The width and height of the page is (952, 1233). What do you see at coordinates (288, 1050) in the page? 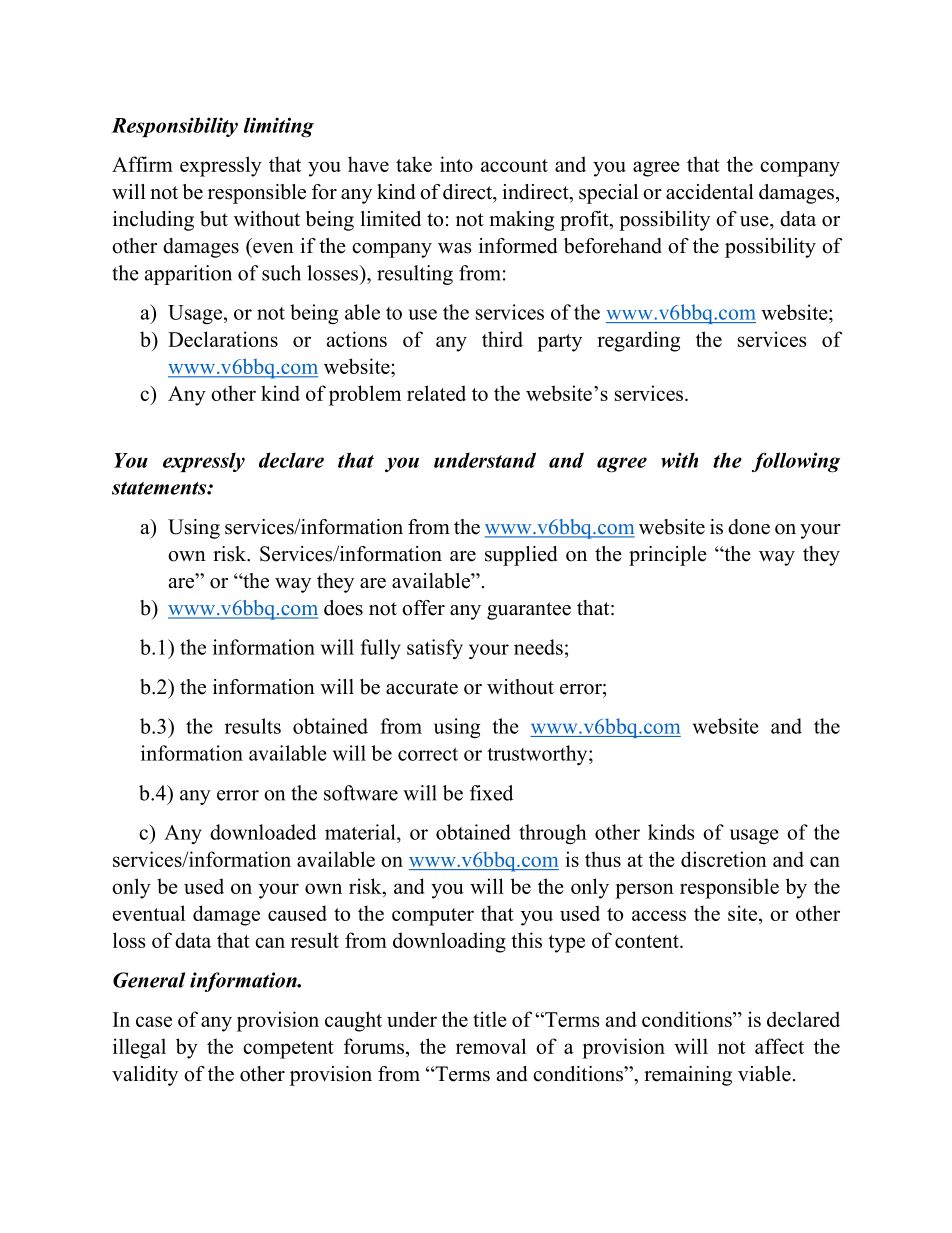
I see `competent` at bounding box center [288, 1050].
